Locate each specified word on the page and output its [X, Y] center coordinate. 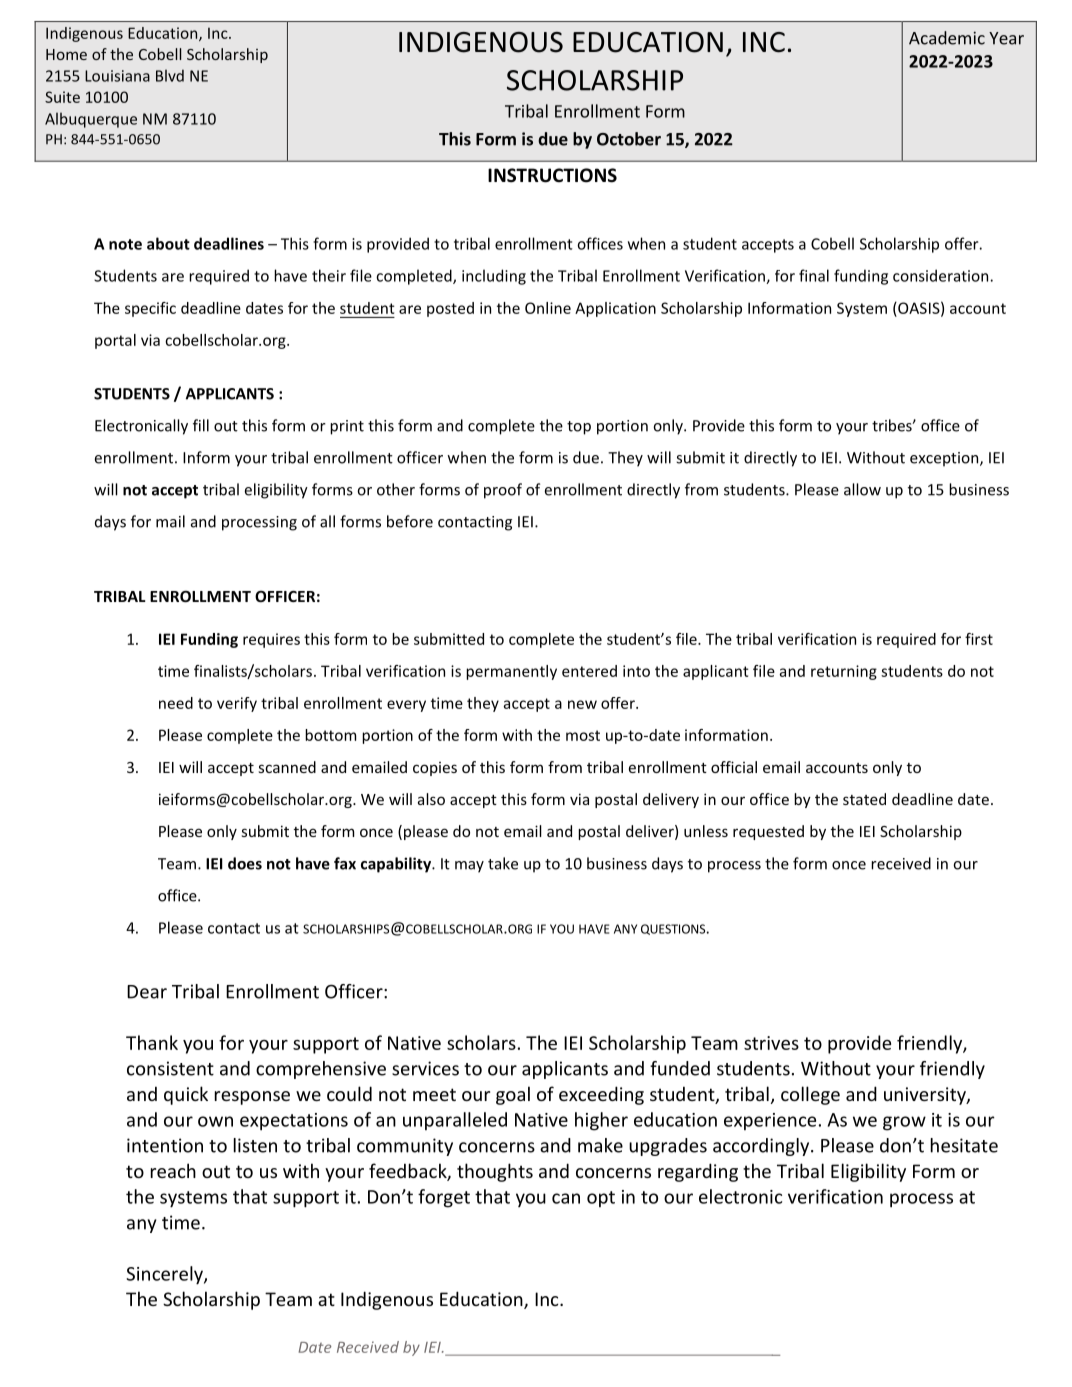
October [629, 139]
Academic [947, 38]
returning [844, 672]
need [176, 703]
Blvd [170, 75]
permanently [511, 672]
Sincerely [165, 1275]
